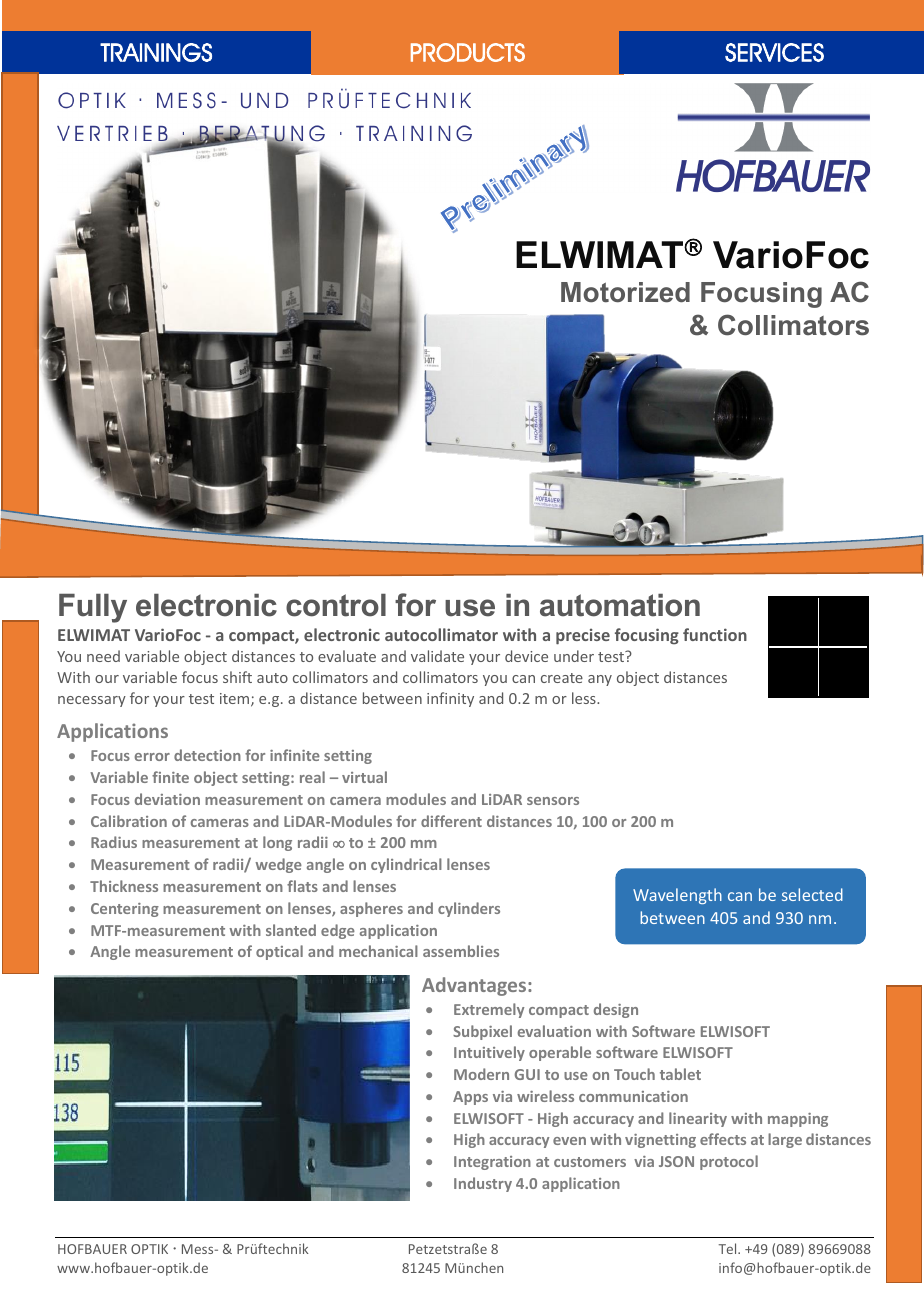  What do you see at coordinates (468, 52) in the image?
I see `PRODUCTS` at bounding box center [468, 52].
